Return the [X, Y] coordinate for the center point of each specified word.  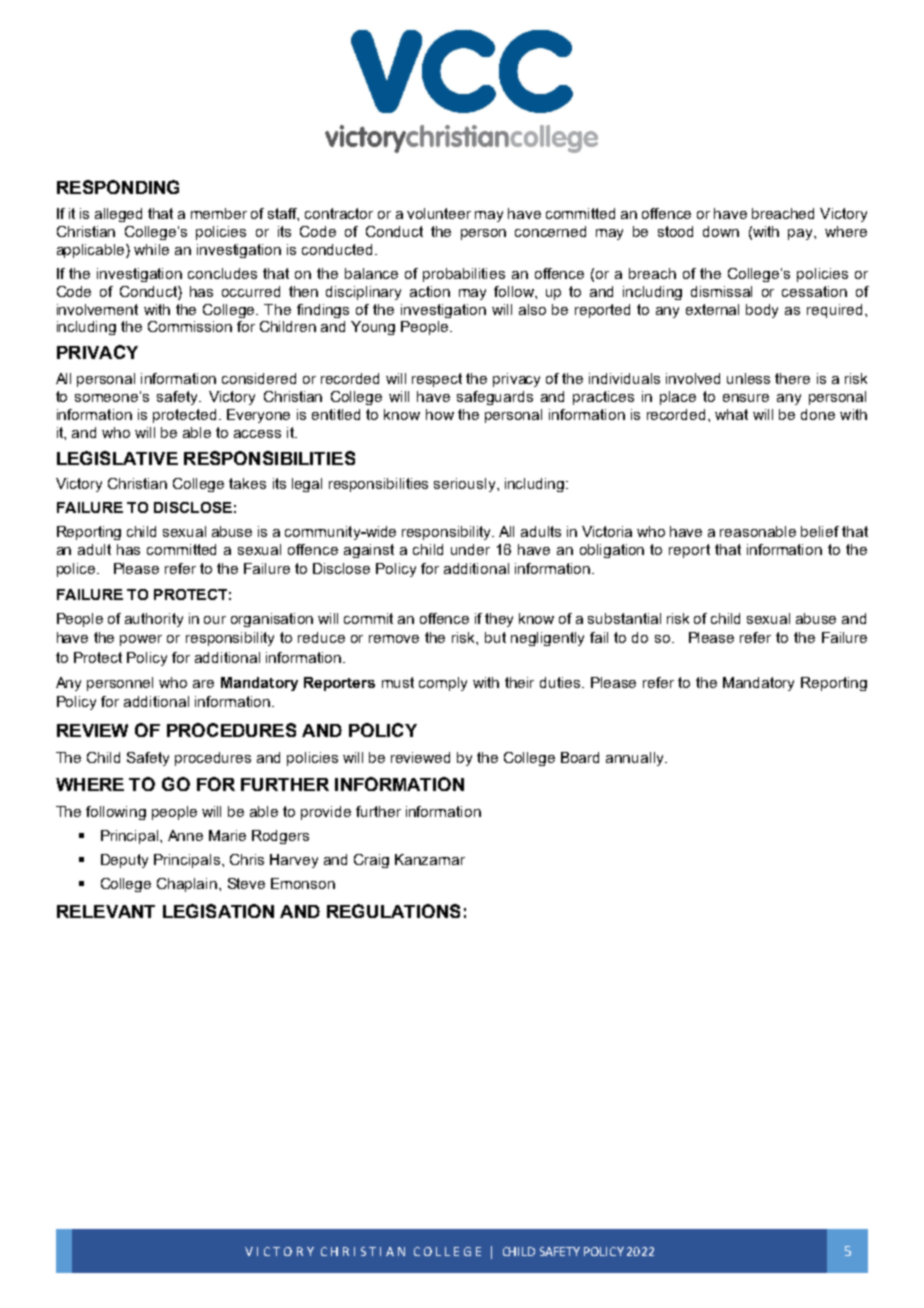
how [440, 414]
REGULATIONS [393, 911]
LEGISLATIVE [117, 458]
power [141, 640]
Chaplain [187, 885]
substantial [624, 618]
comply [443, 684]
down [721, 231]
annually [636, 759]
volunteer [439, 213]
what [731, 414]
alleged [118, 215]
